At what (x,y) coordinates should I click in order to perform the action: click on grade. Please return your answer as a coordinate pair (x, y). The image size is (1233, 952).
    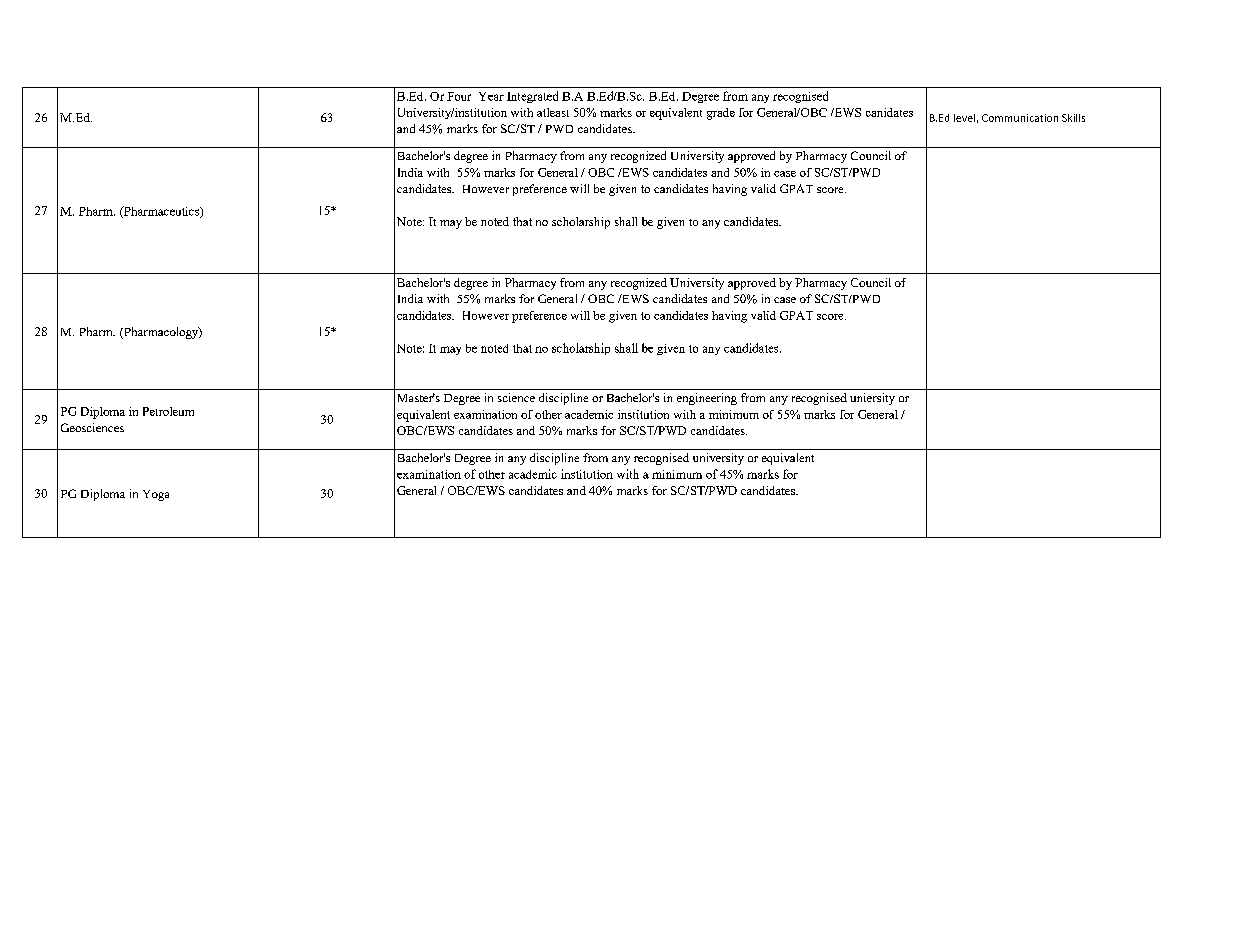
    Looking at the image, I should click on (721, 114).
